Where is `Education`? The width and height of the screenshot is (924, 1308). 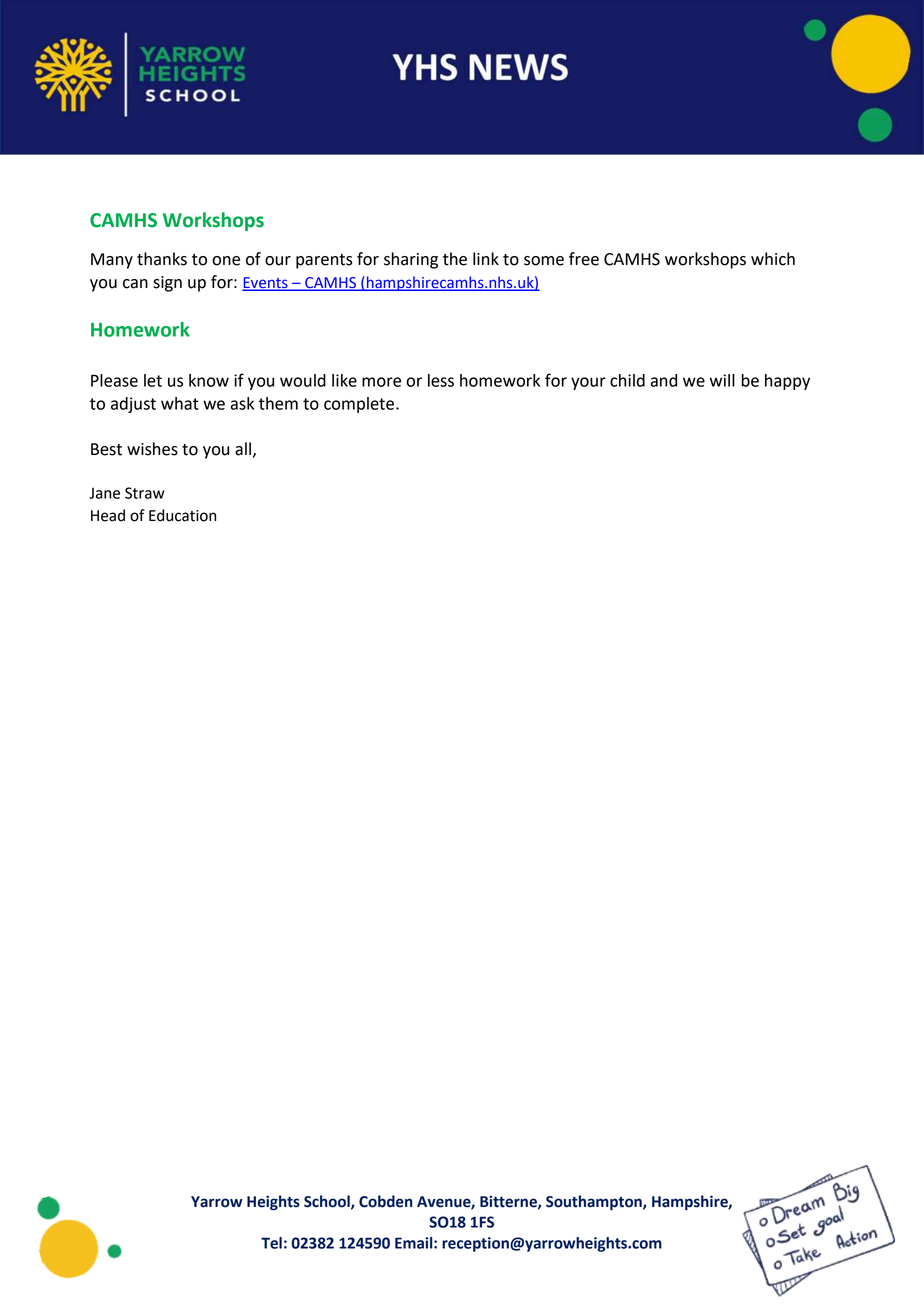 Education is located at coordinates (182, 515).
